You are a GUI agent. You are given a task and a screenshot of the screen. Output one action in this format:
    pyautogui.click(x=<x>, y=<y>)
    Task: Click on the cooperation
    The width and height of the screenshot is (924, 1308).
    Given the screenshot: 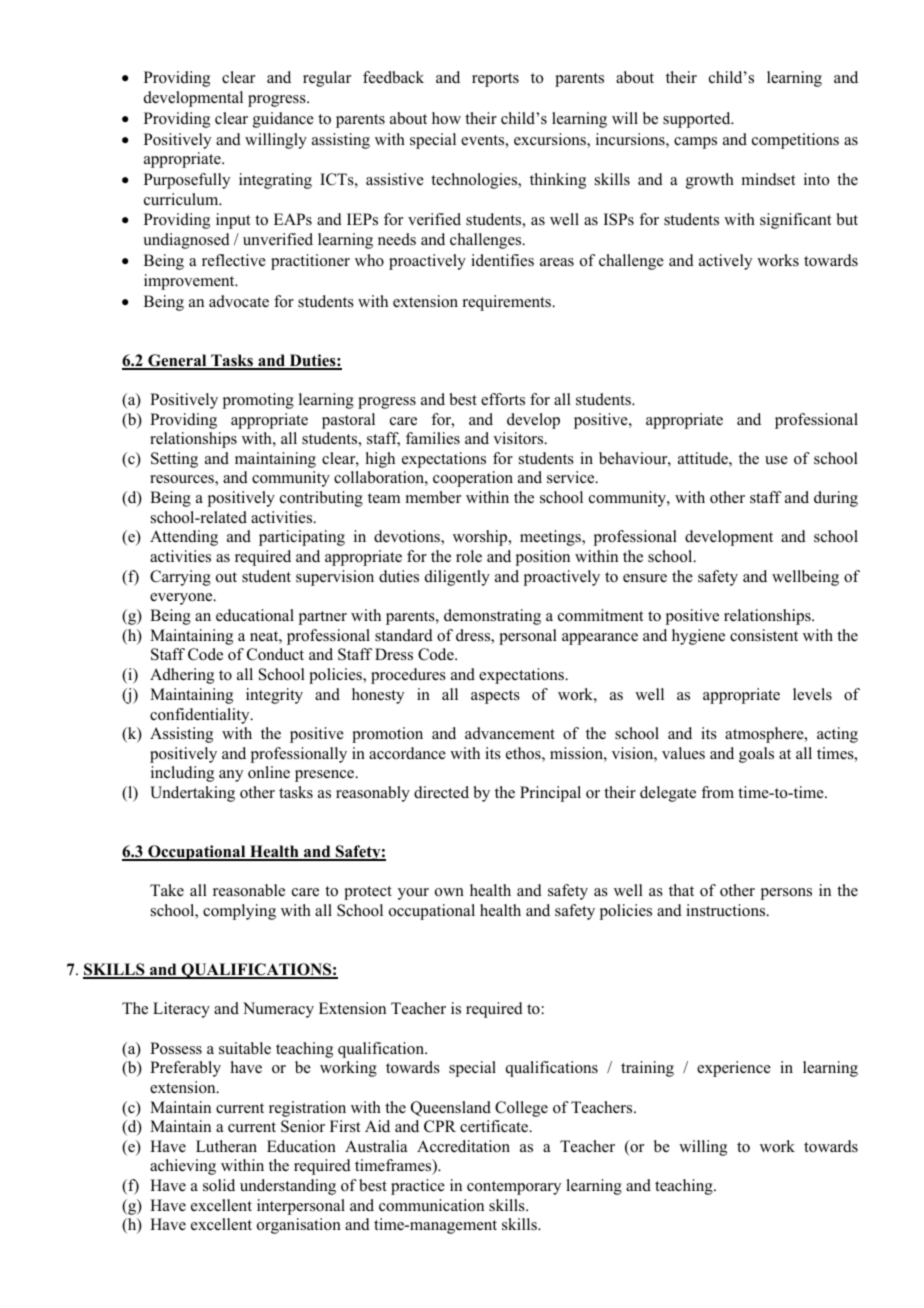 What is the action you would take?
    pyautogui.click(x=473, y=479)
